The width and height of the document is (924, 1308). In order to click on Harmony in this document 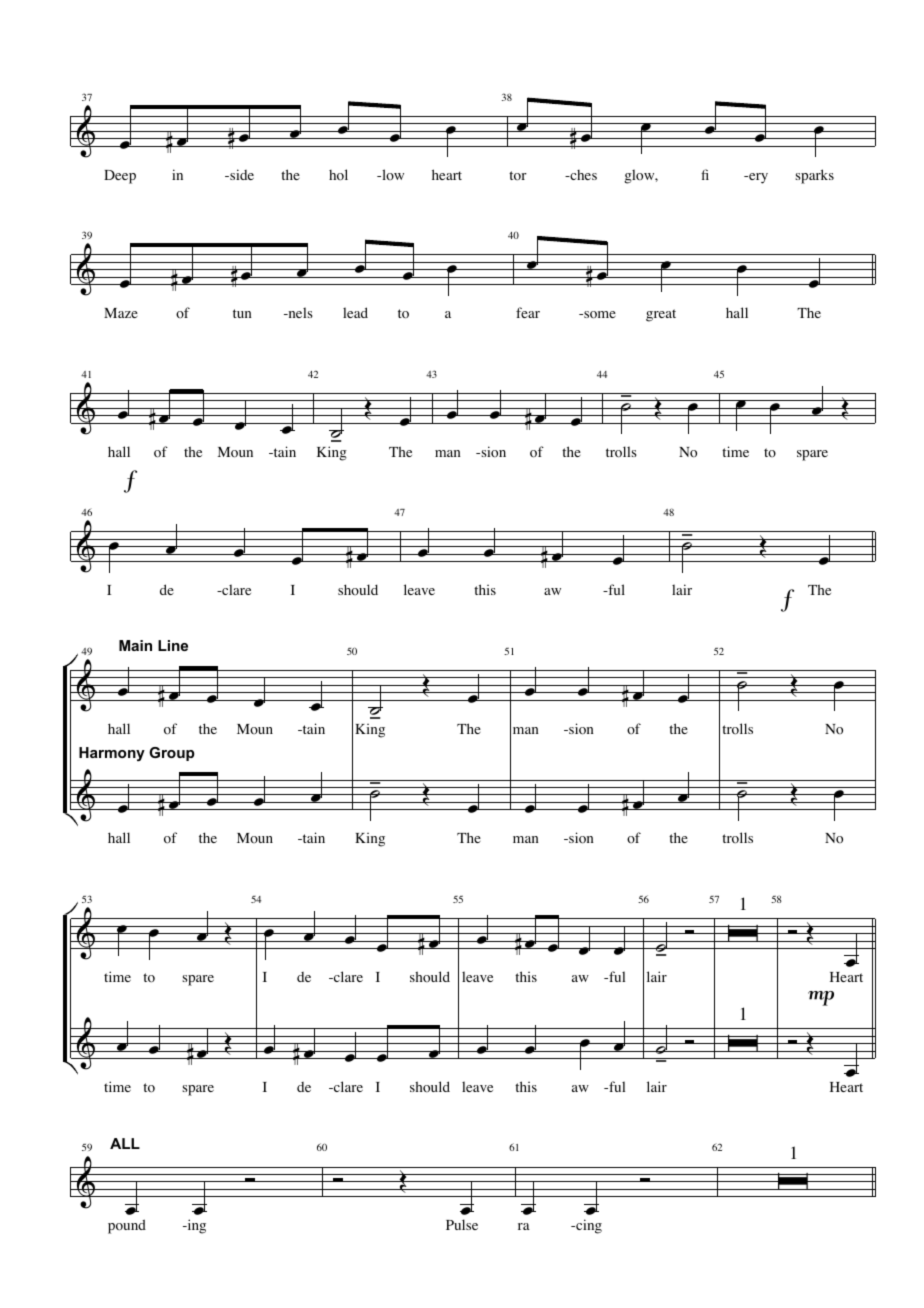, I will do `click(112, 754)`.
